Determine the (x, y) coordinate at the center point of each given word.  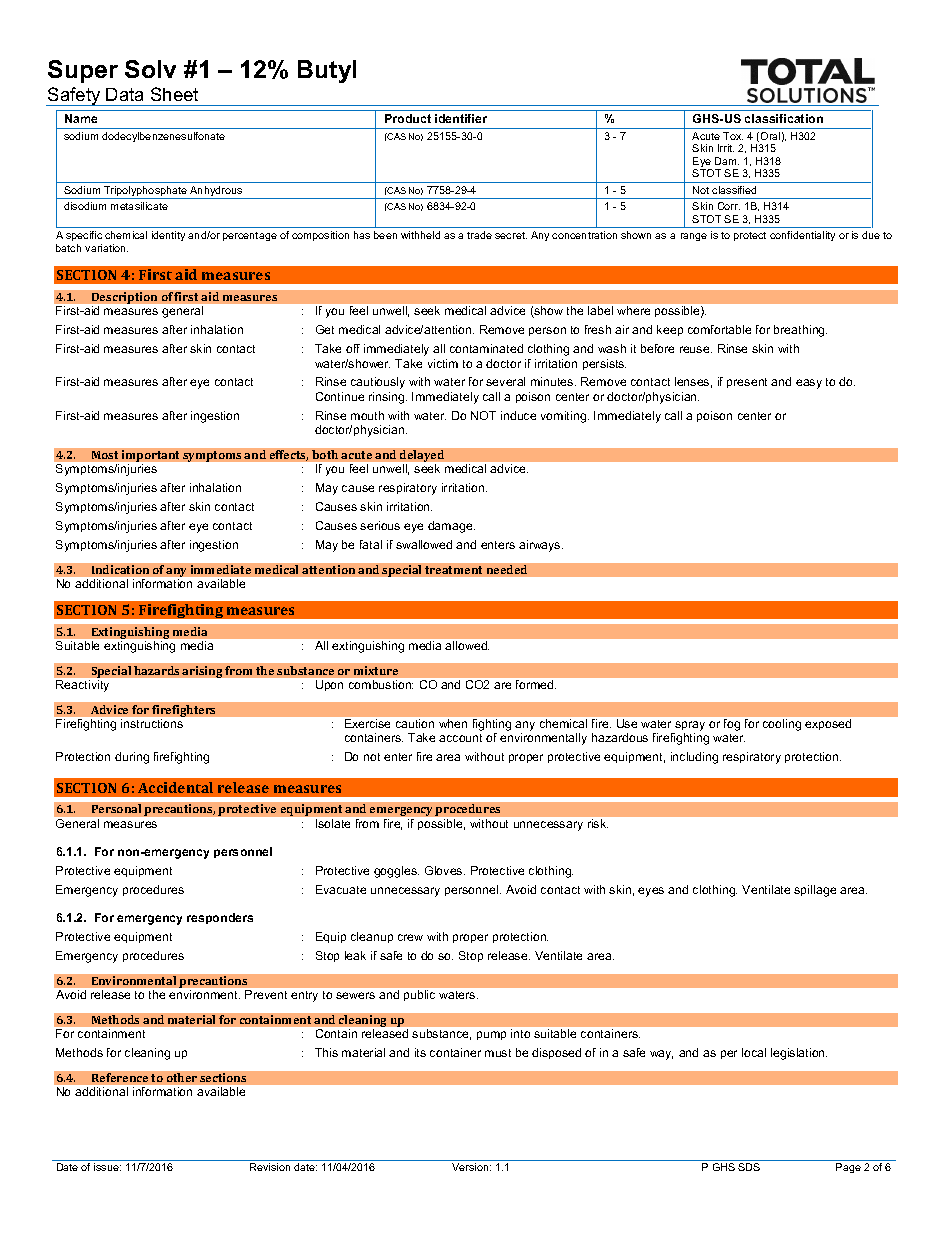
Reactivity (82, 686)
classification (784, 118)
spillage (815, 891)
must (498, 1053)
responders (220, 918)
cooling (782, 725)
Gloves (445, 870)
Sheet (174, 94)
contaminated (486, 348)
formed (536, 684)
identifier (461, 118)
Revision (270, 1167)
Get (325, 329)
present (747, 383)
